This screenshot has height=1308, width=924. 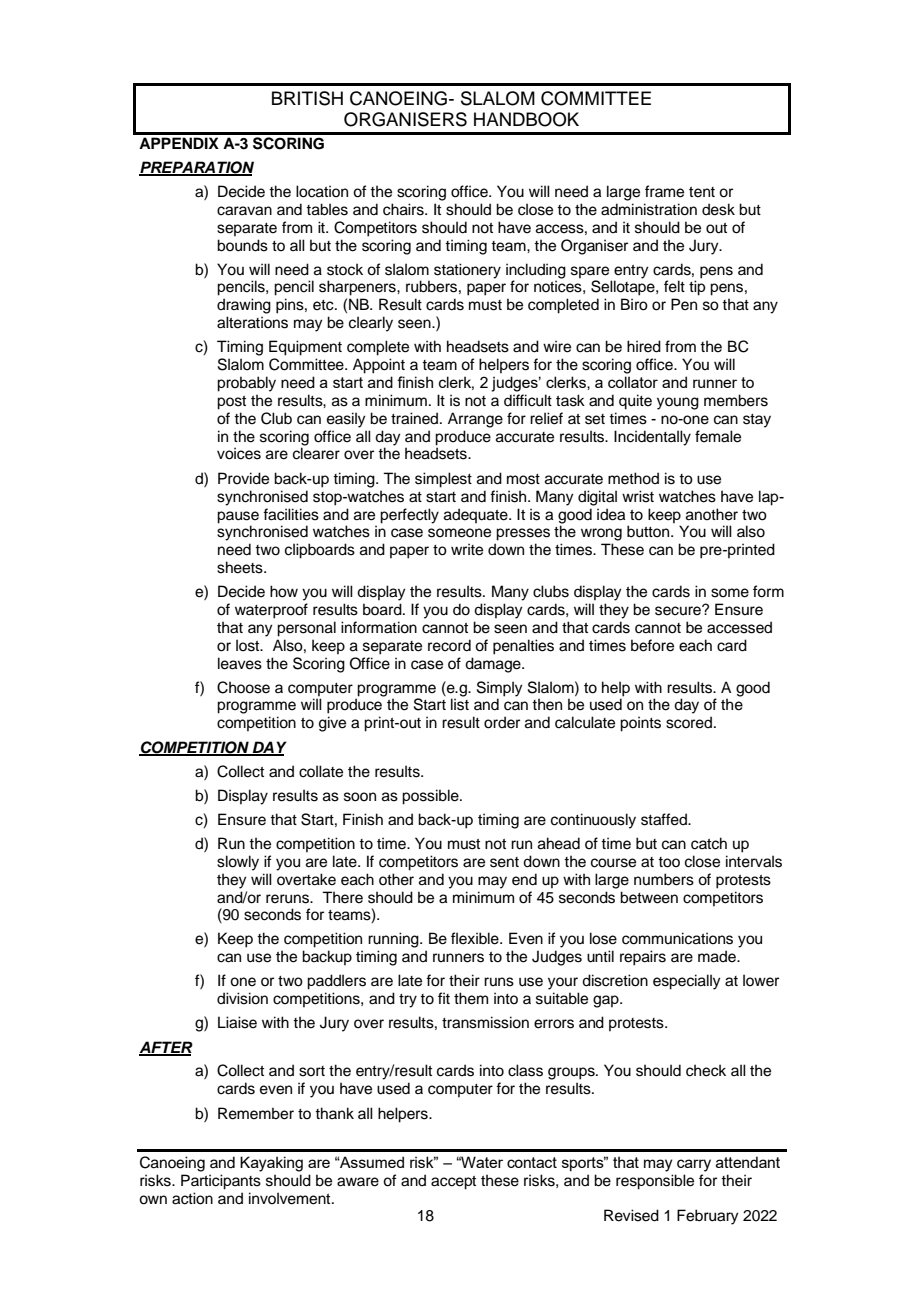 I want to click on Participants, so click(x=221, y=1182).
